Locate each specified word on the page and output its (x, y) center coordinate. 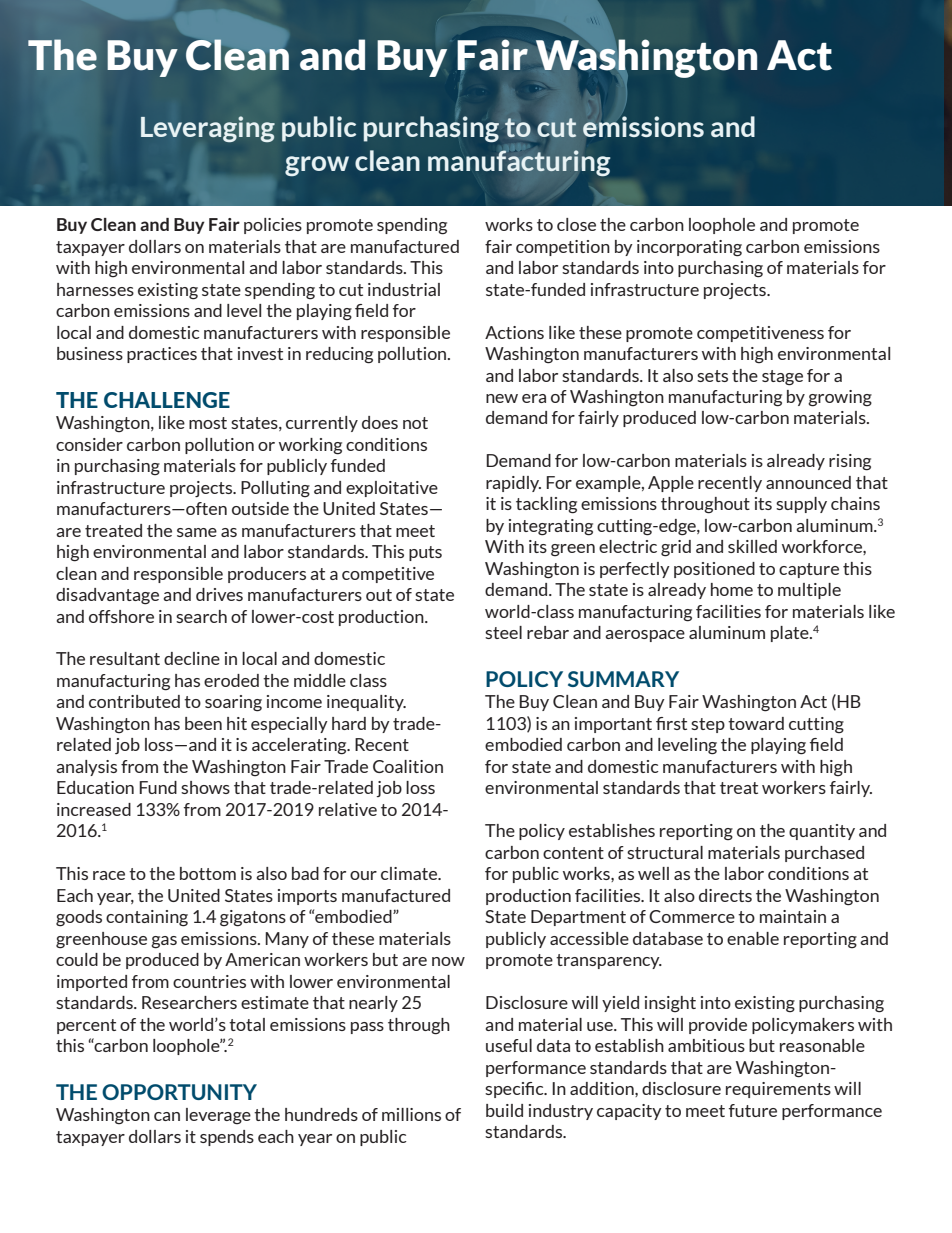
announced (808, 482)
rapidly (513, 484)
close (576, 224)
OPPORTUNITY (179, 1092)
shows (205, 787)
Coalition (408, 766)
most (208, 423)
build (504, 1110)
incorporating (689, 248)
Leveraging (208, 129)
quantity (822, 832)
